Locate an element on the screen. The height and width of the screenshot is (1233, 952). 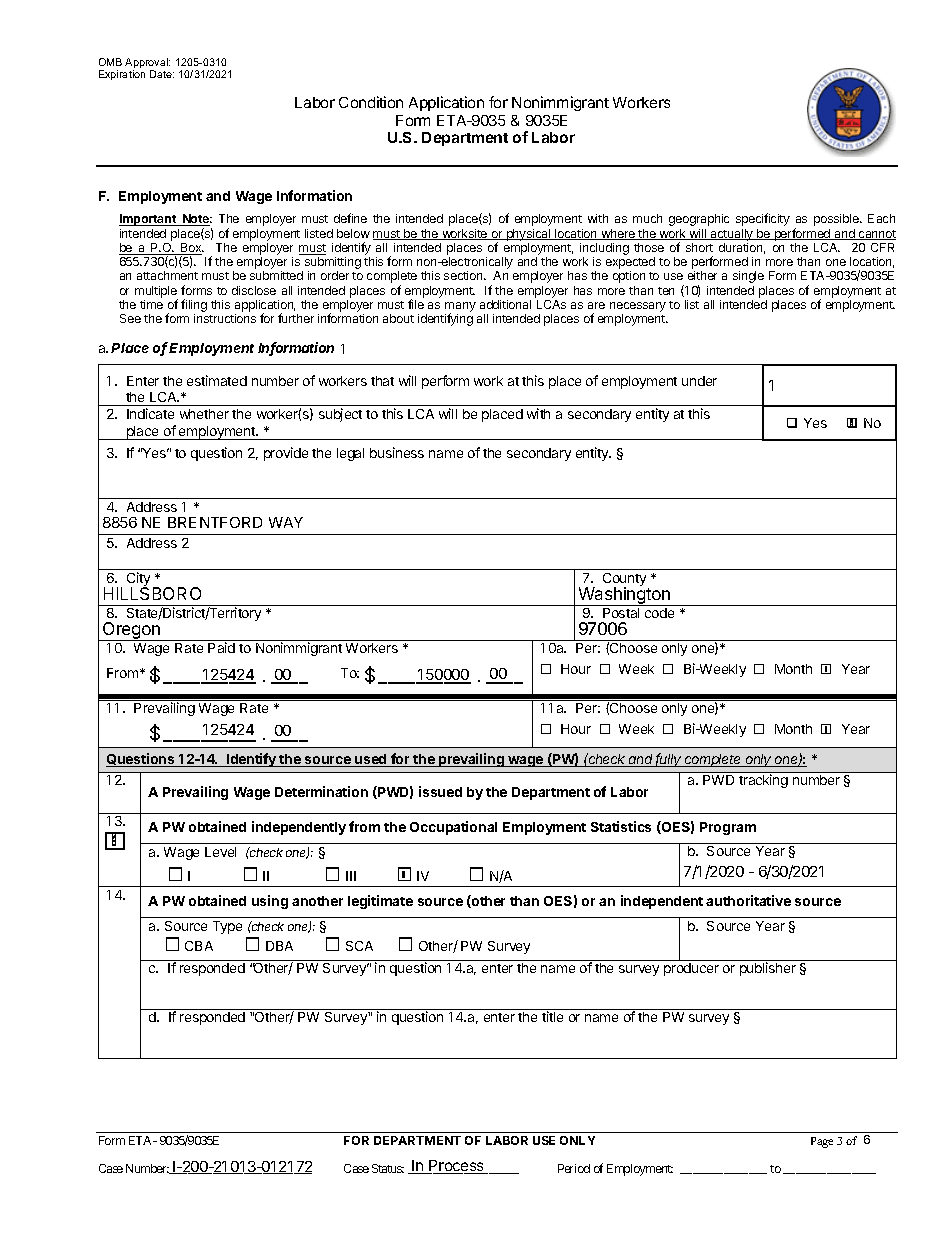
possible is located at coordinates (837, 220).
